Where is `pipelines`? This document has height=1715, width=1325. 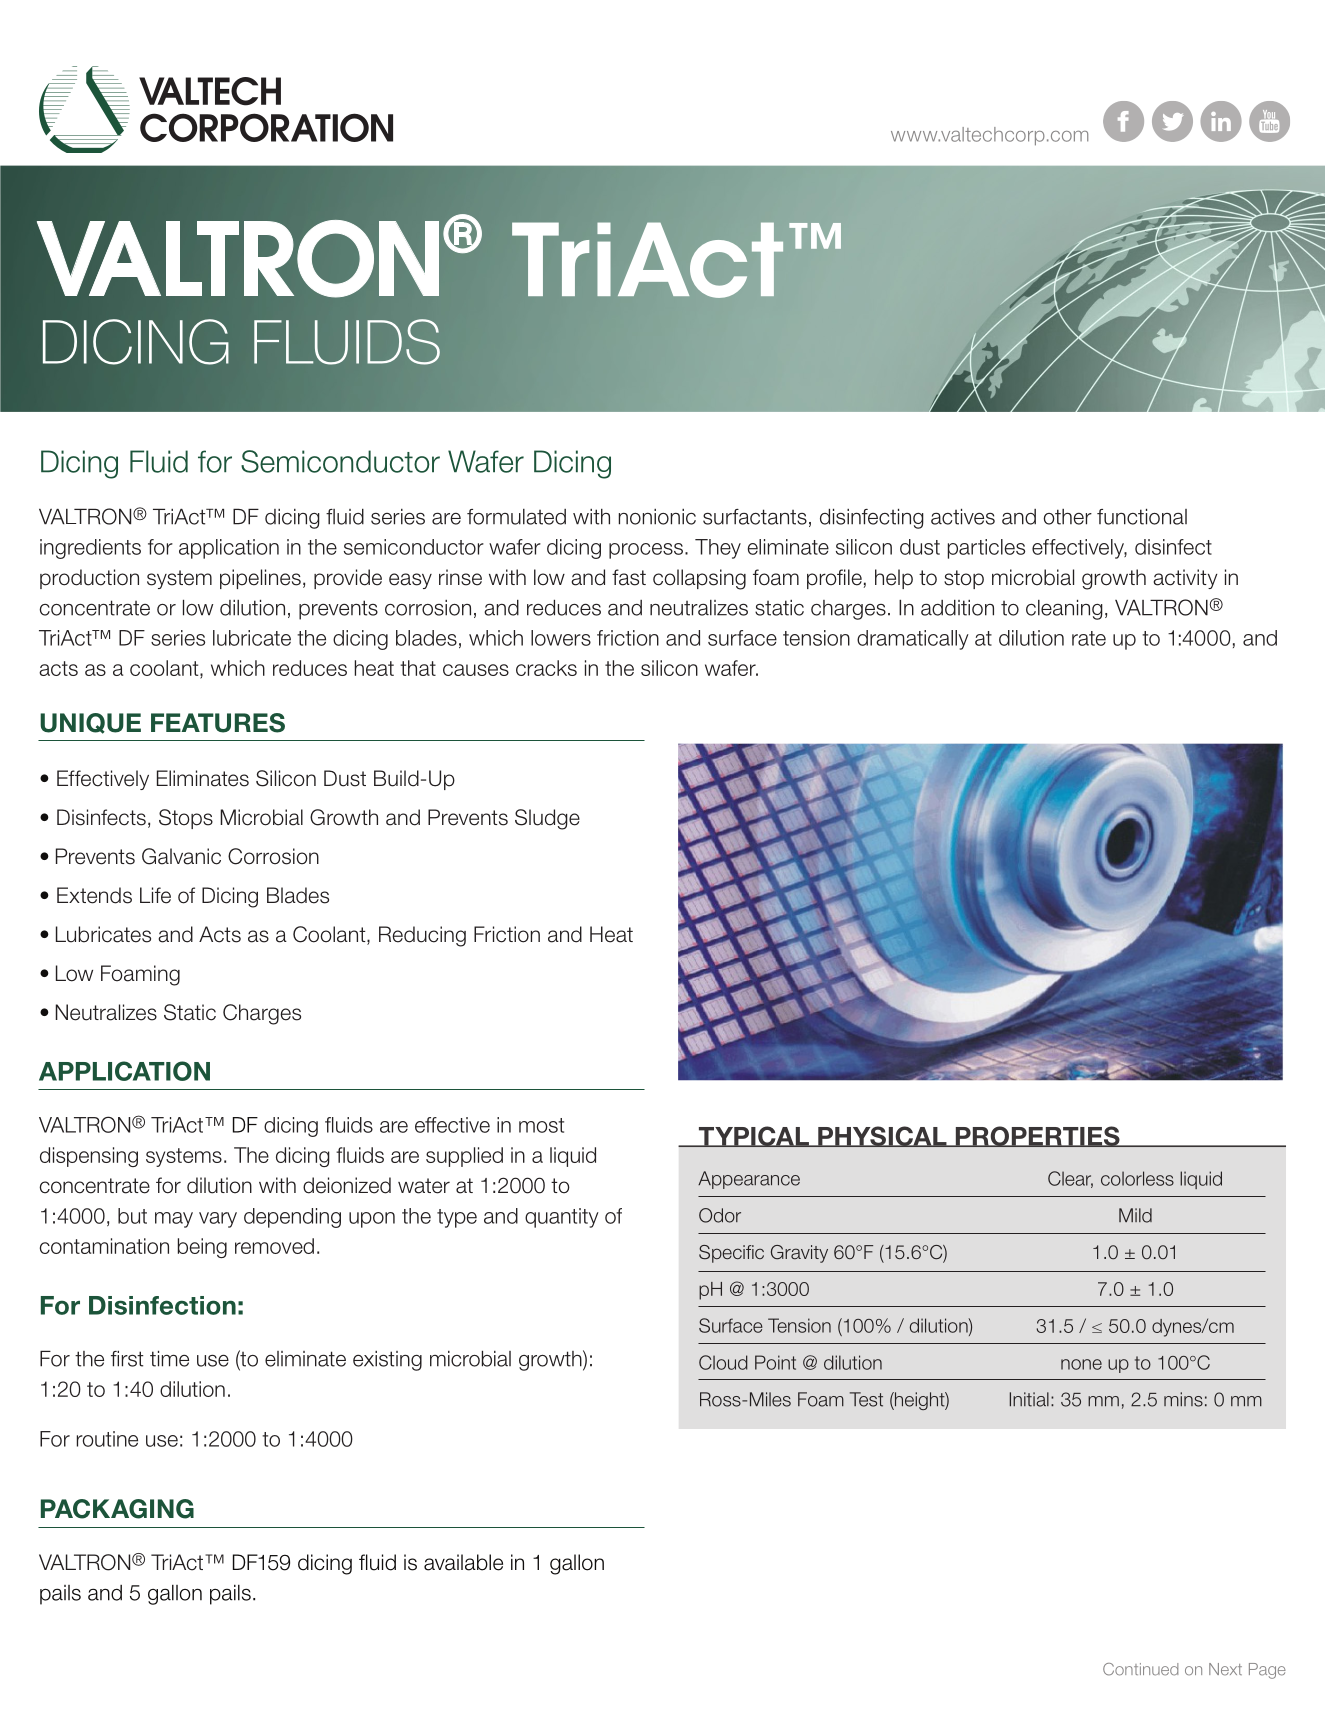
pipelines is located at coordinates (260, 579).
